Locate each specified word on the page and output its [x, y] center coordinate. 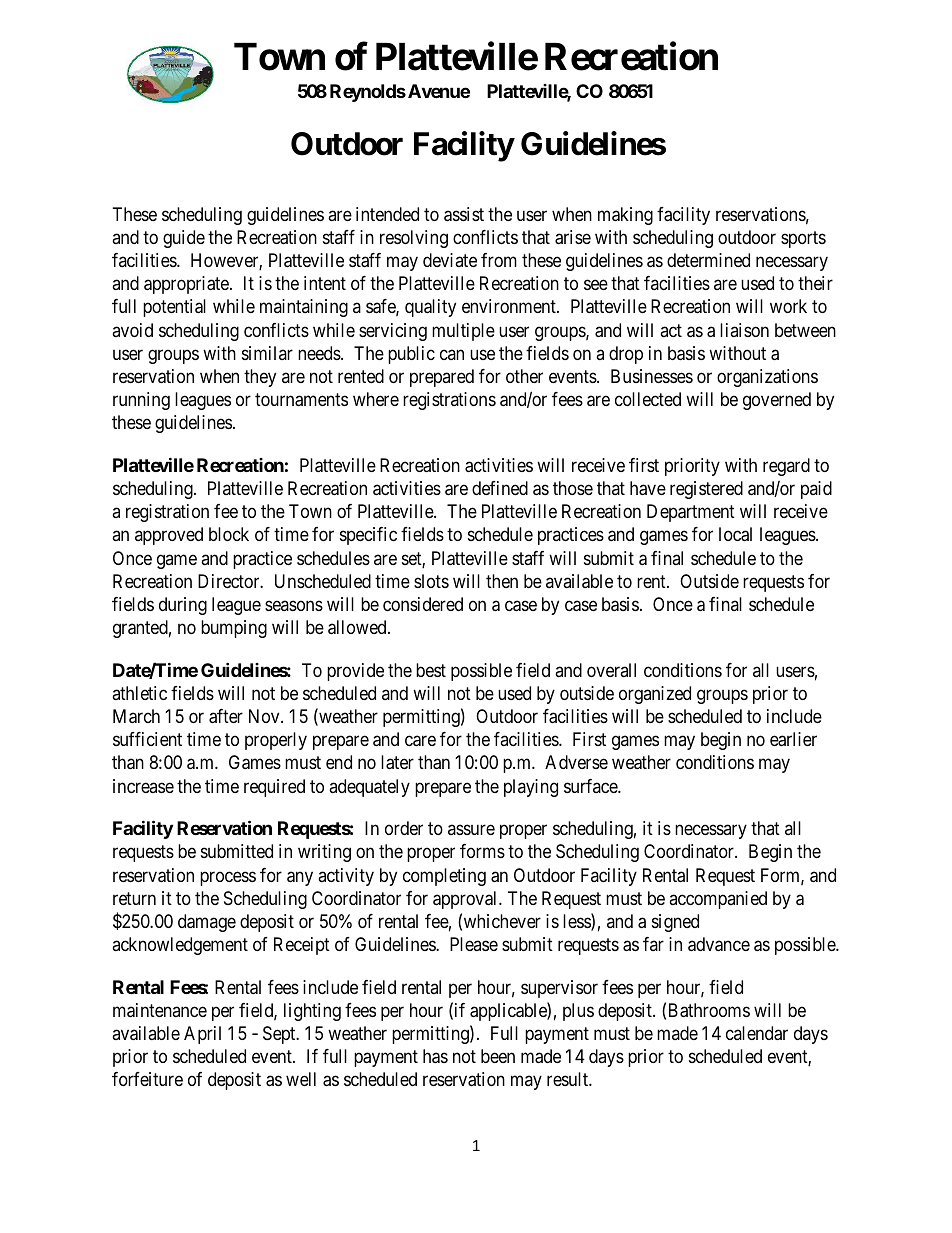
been [498, 1056]
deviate [450, 260]
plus [578, 1012]
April [202, 1035]
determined [708, 260]
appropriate [187, 285]
